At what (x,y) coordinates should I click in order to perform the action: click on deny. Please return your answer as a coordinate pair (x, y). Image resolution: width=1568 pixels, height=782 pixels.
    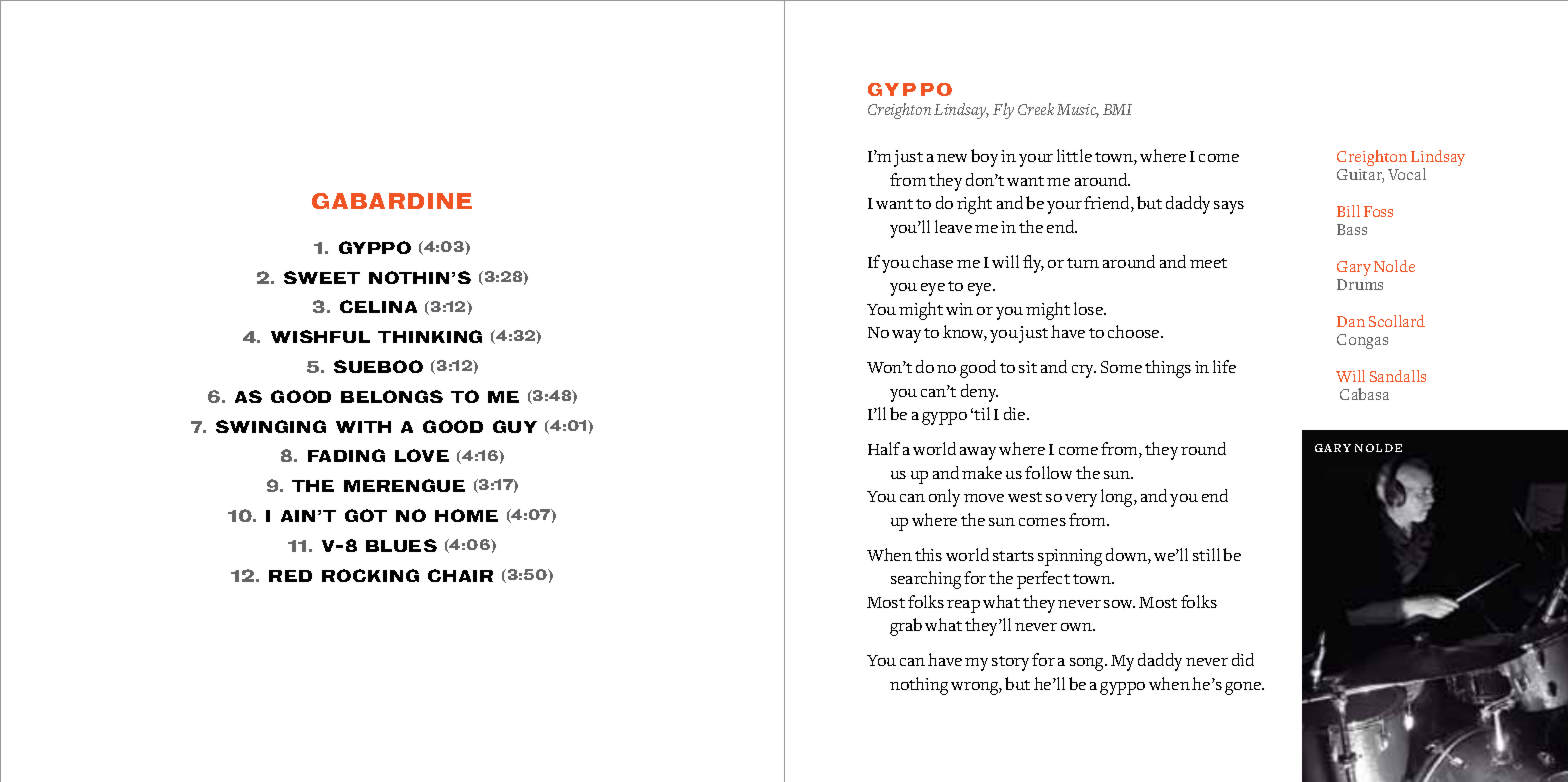
    Looking at the image, I should click on (979, 393).
